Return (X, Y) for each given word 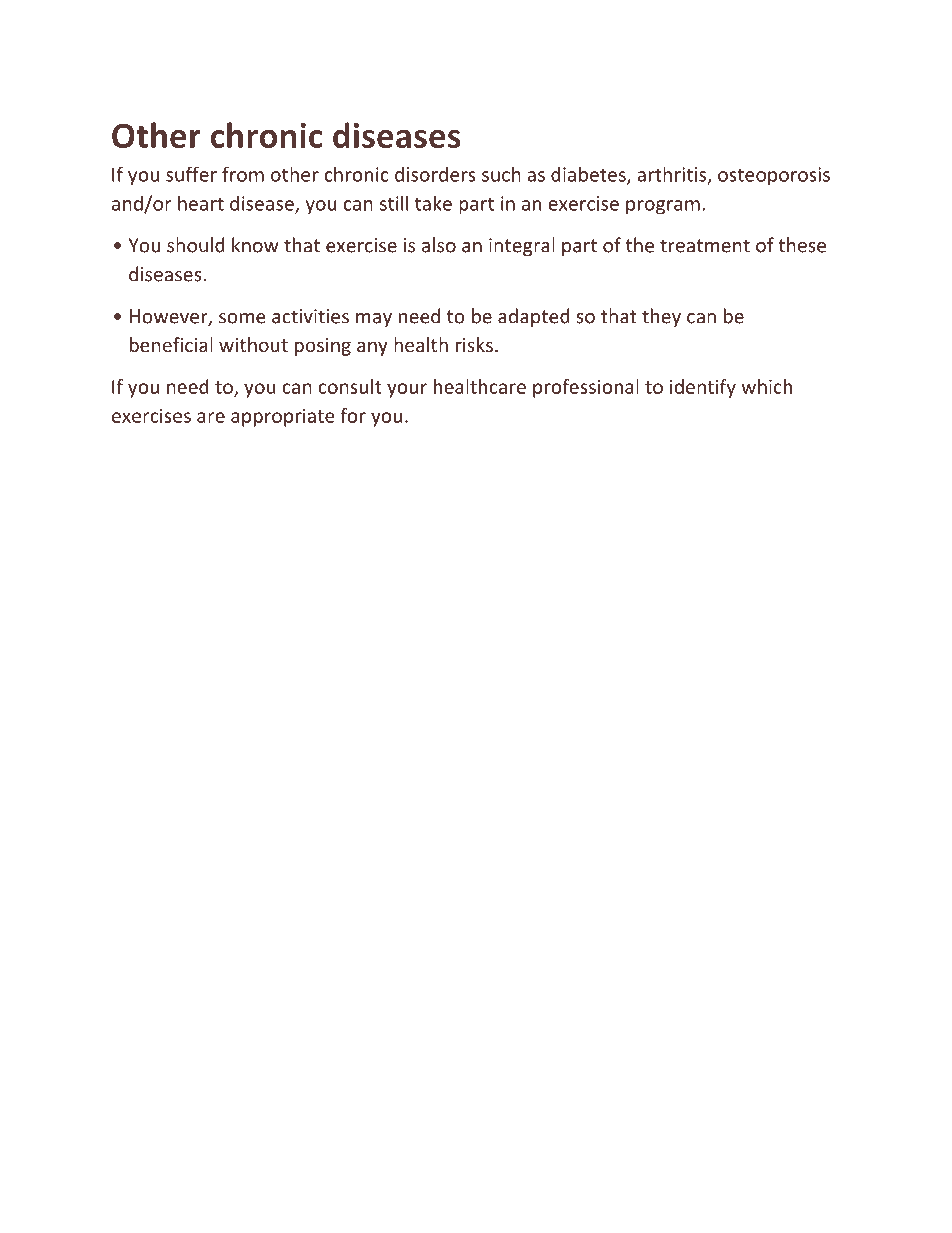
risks (474, 344)
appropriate (283, 417)
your (407, 390)
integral (522, 246)
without (253, 344)
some (242, 318)
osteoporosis (774, 176)
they (661, 317)
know (255, 245)
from (243, 174)
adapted (534, 317)
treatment (705, 246)
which (766, 386)
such (501, 174)
